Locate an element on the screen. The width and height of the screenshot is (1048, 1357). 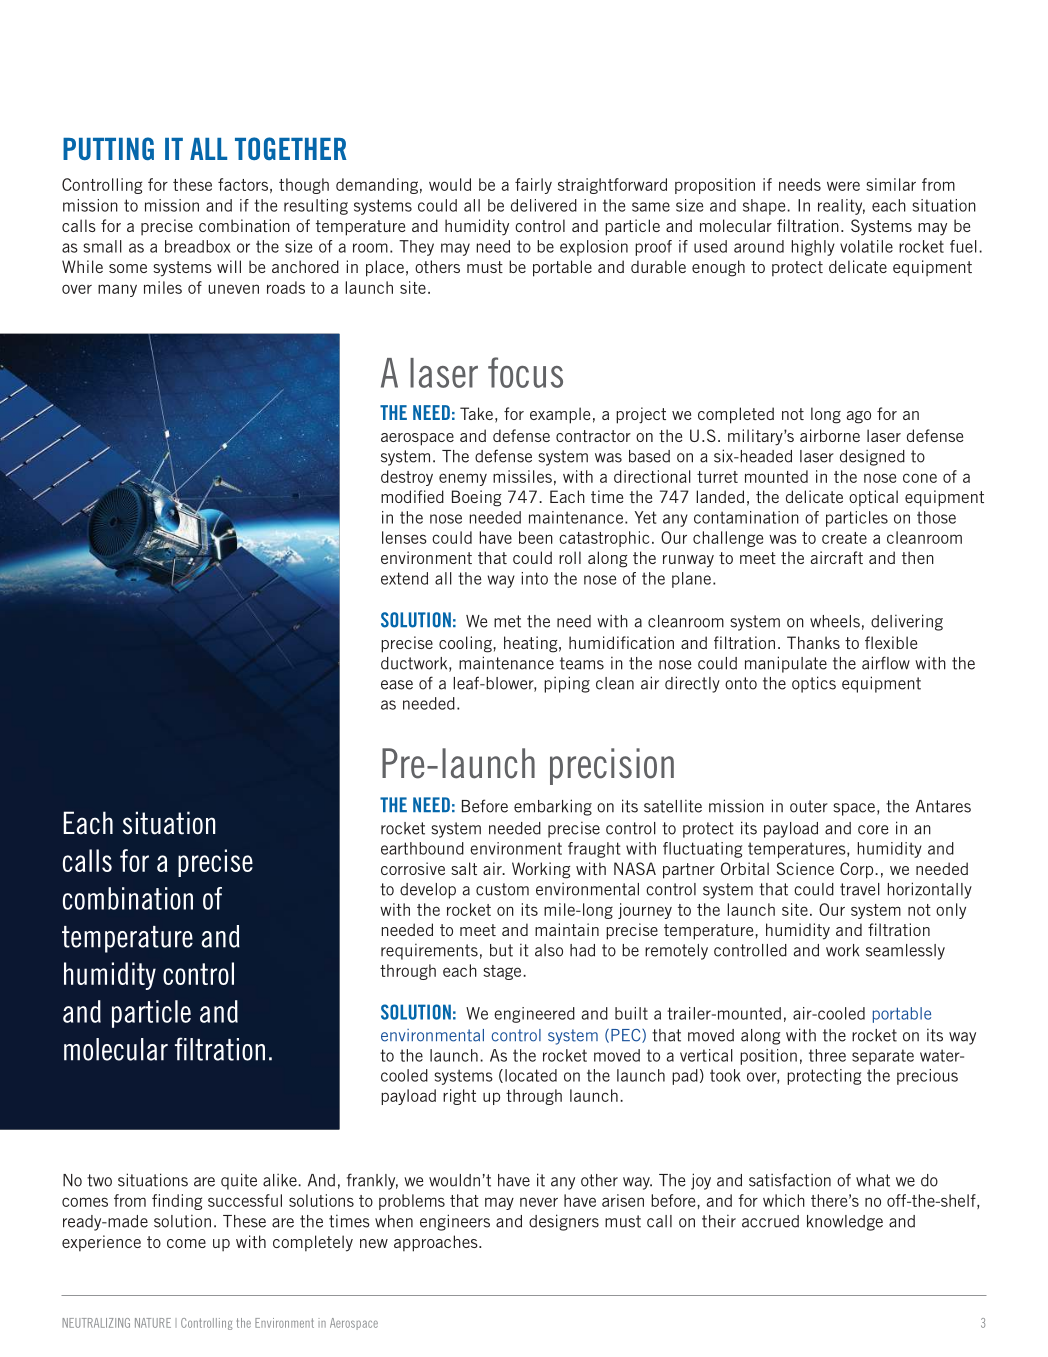
designers is located at coordinates (564, 1222).
